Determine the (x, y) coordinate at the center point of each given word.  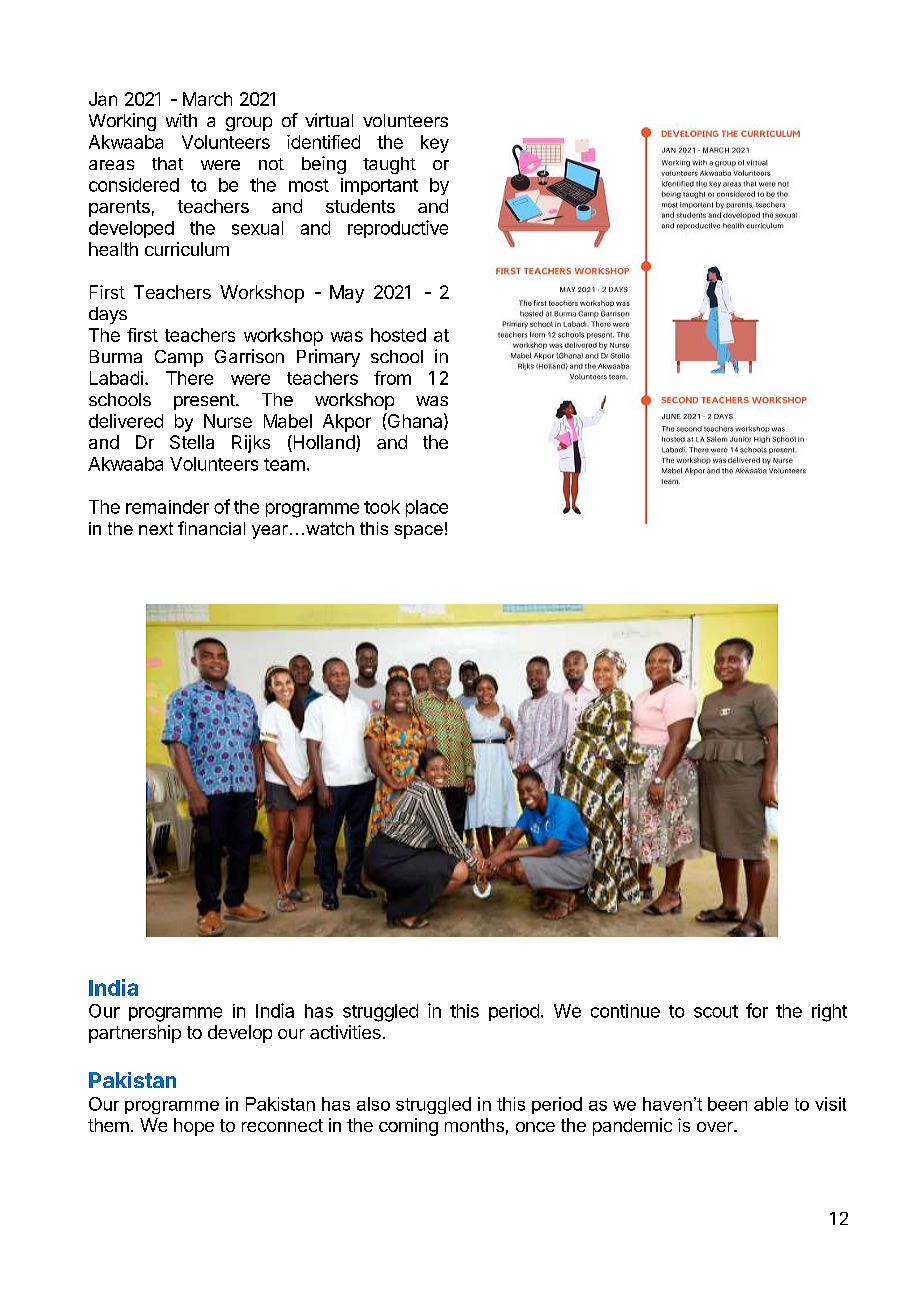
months (474, 1125)
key (435, 144)
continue (625, 1011)
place (427, 508)
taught (389, 165)
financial (211, 528)
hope (194, 1127)
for (757, 1010)
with (181, 120)
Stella (192, 442)
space (418, 532)
